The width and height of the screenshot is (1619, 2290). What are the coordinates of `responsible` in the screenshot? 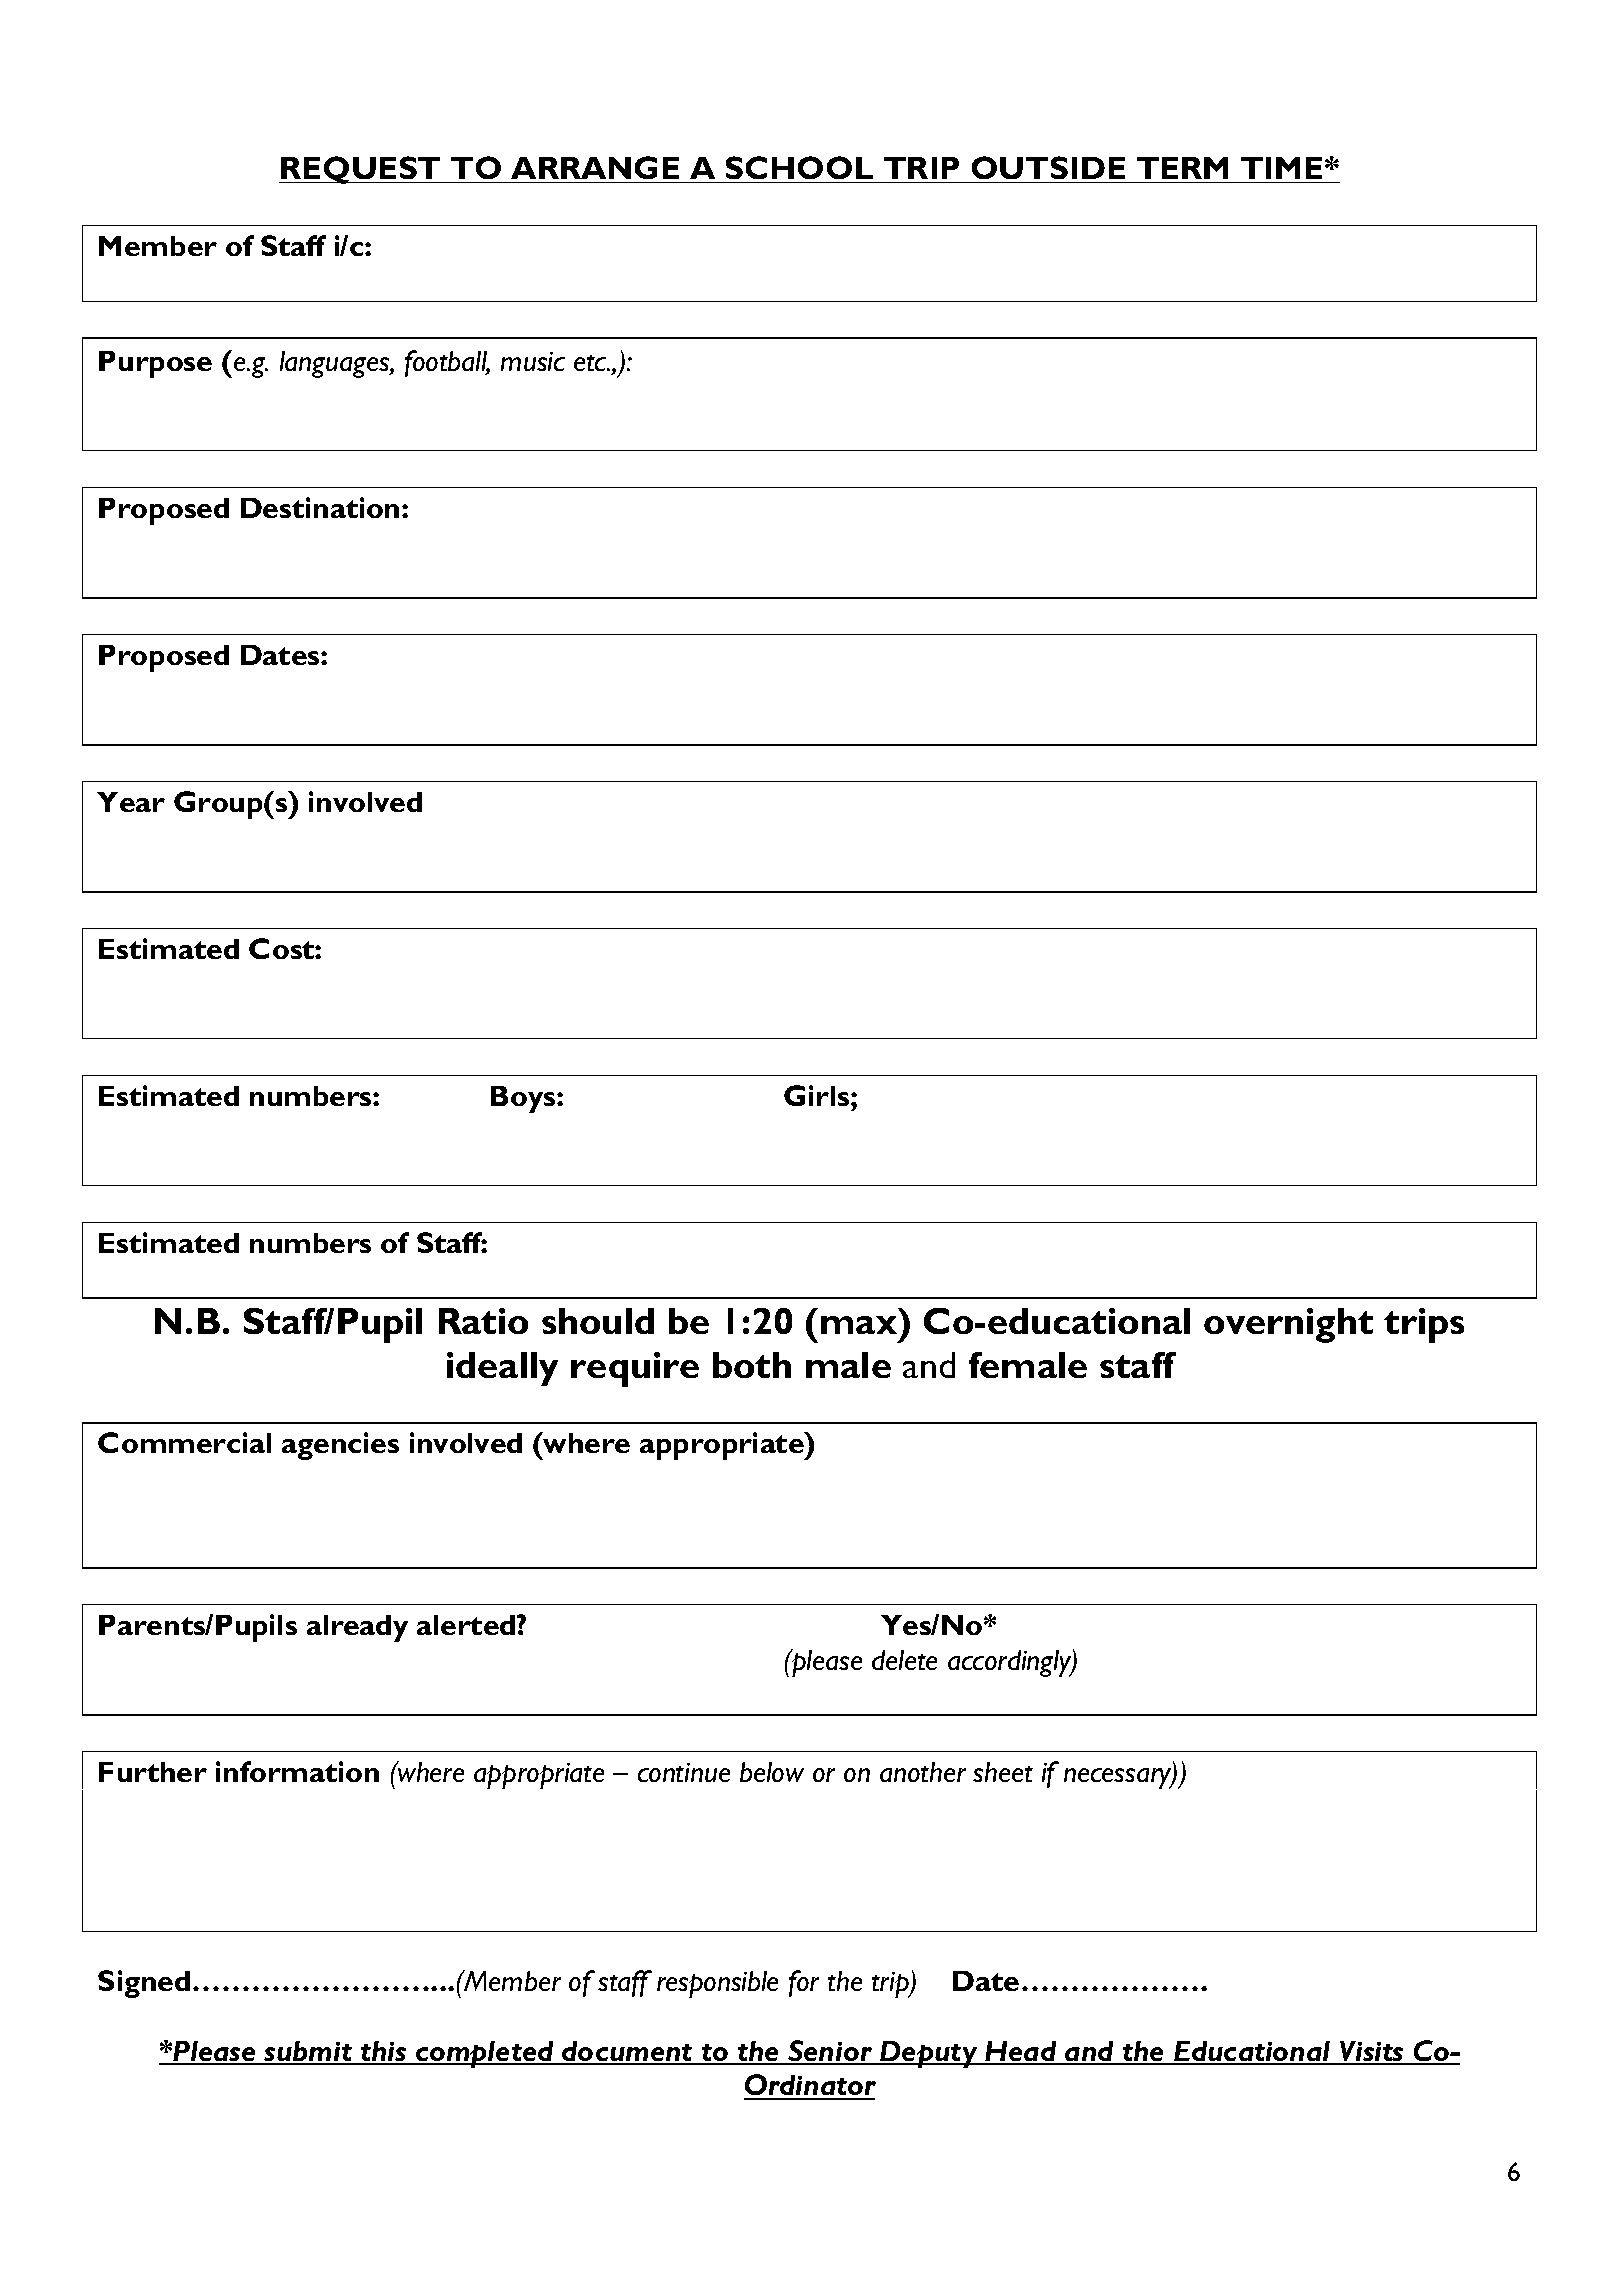 It's located at (717, 1984).
